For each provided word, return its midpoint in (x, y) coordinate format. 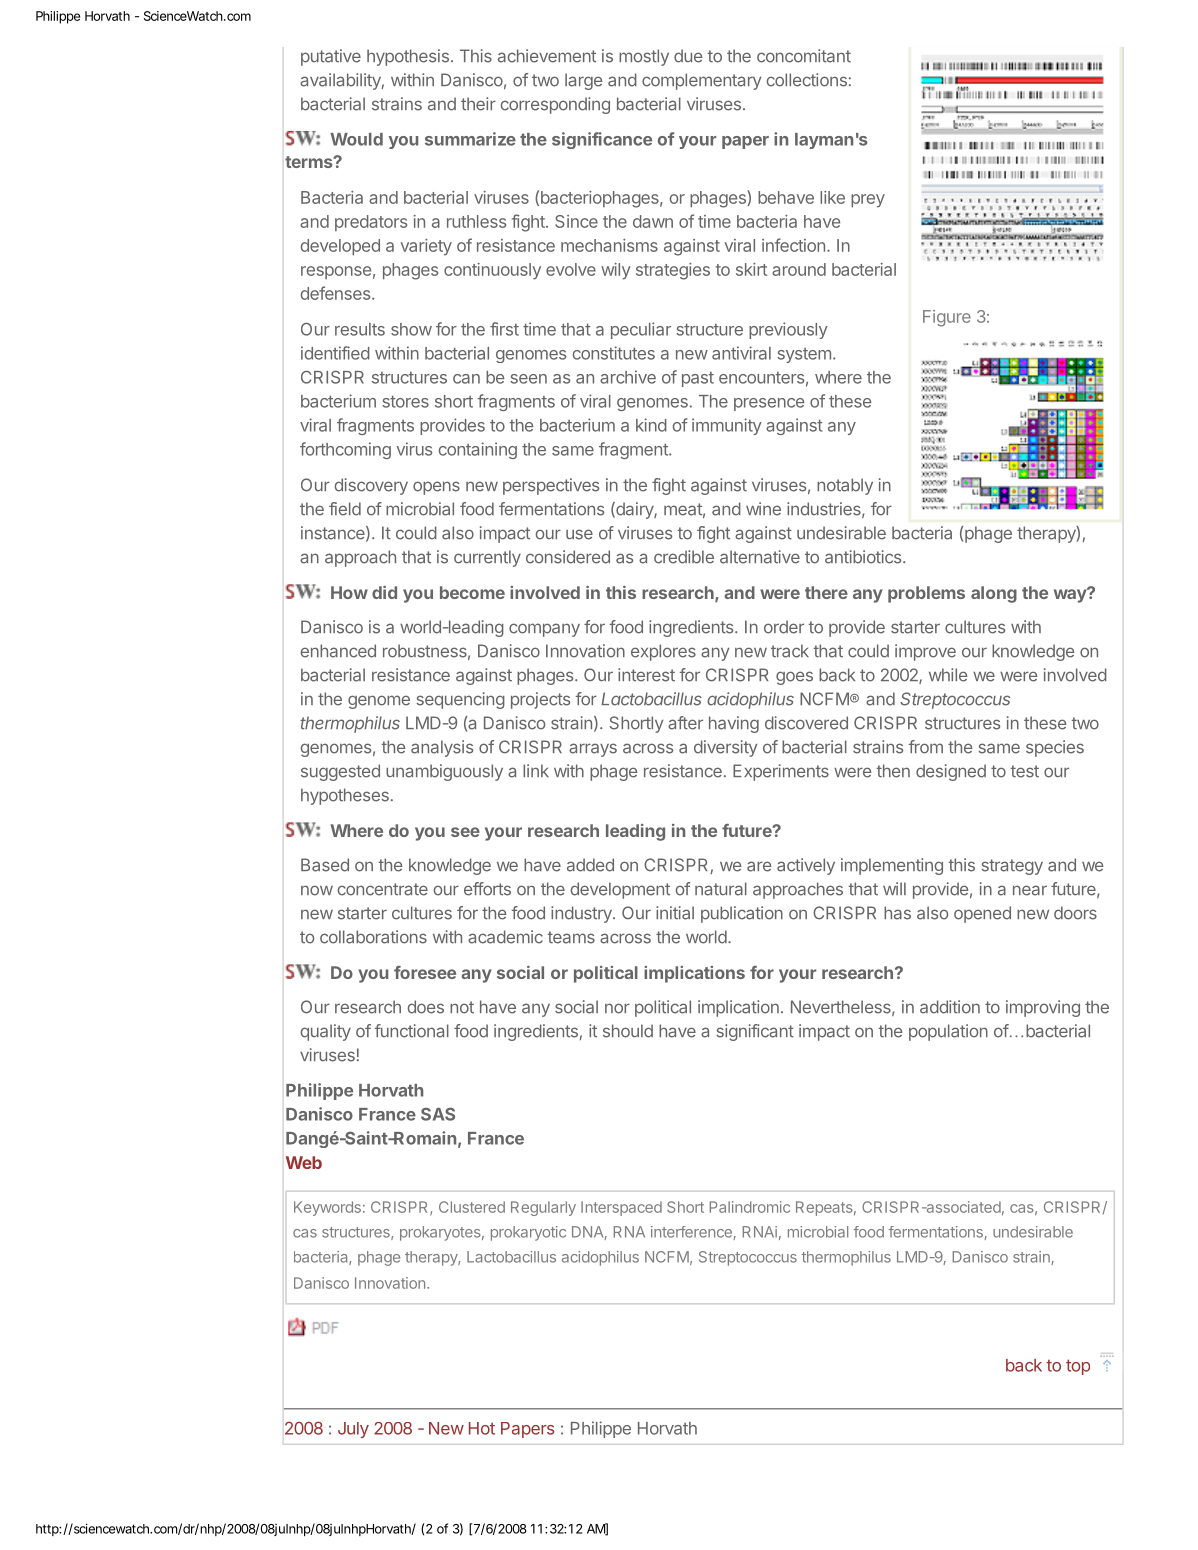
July (353, 1430)
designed (951, 772)
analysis (442, 748)
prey (868, 201)
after (685, 723)
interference (692, 1233)
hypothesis (408, 57)
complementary (701, 81)
